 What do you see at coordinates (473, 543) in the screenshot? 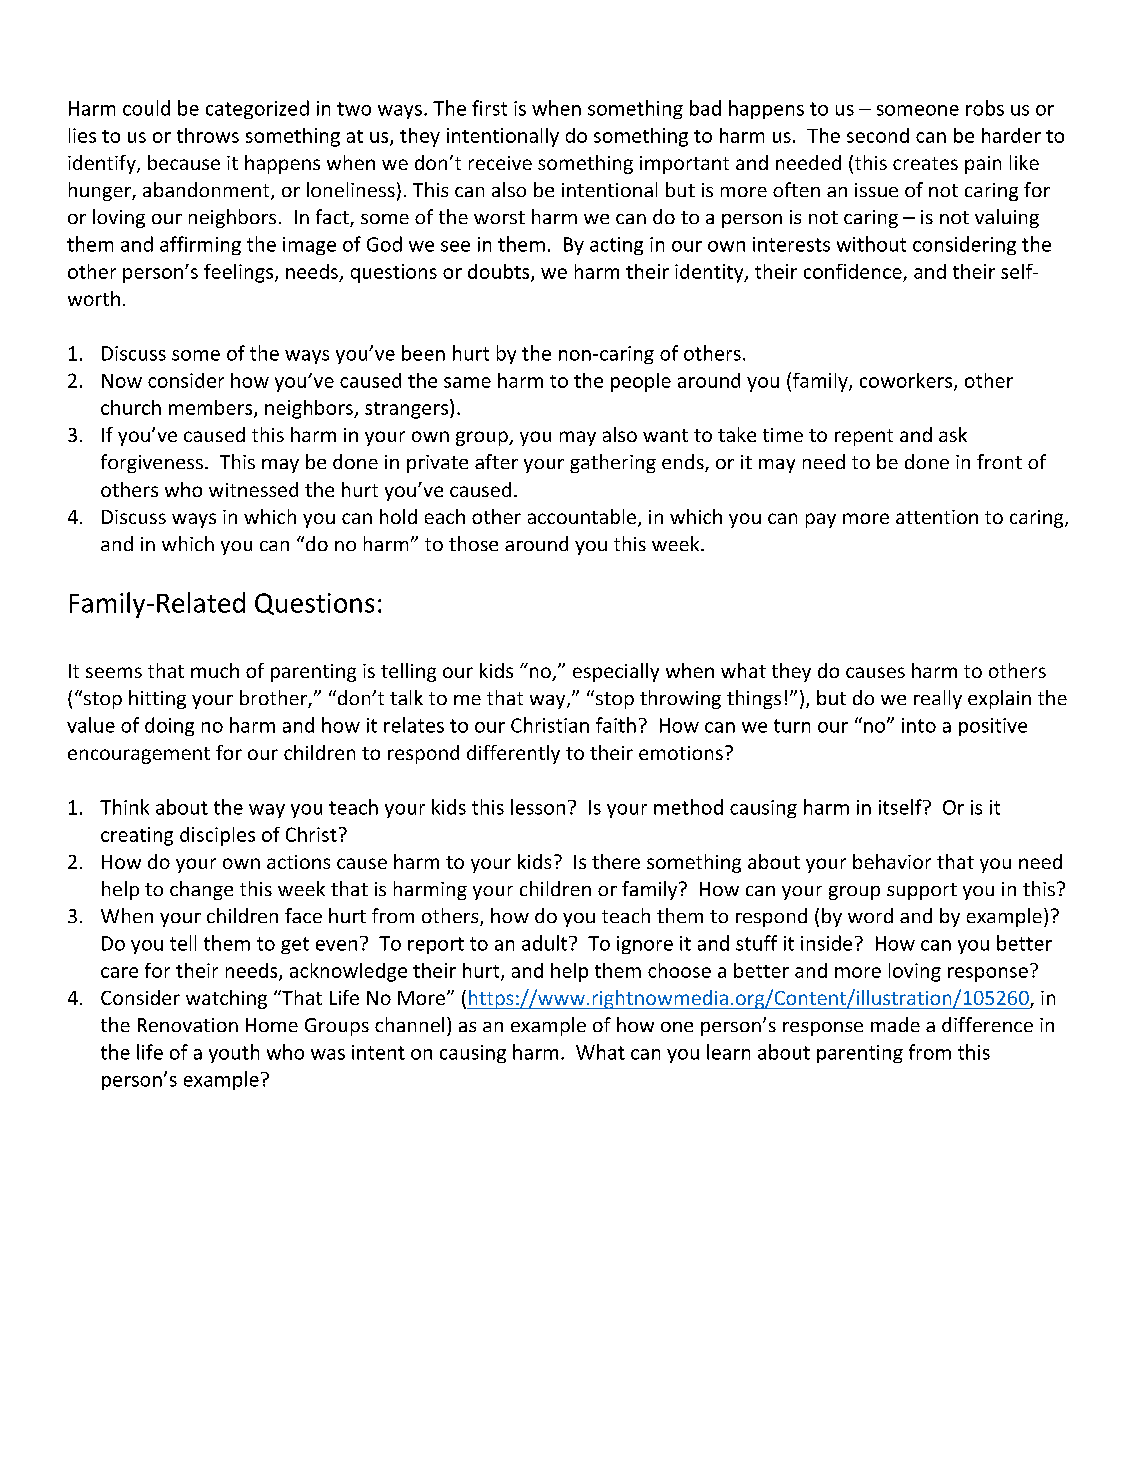
I see `those` at bounding box center [473, 543].
